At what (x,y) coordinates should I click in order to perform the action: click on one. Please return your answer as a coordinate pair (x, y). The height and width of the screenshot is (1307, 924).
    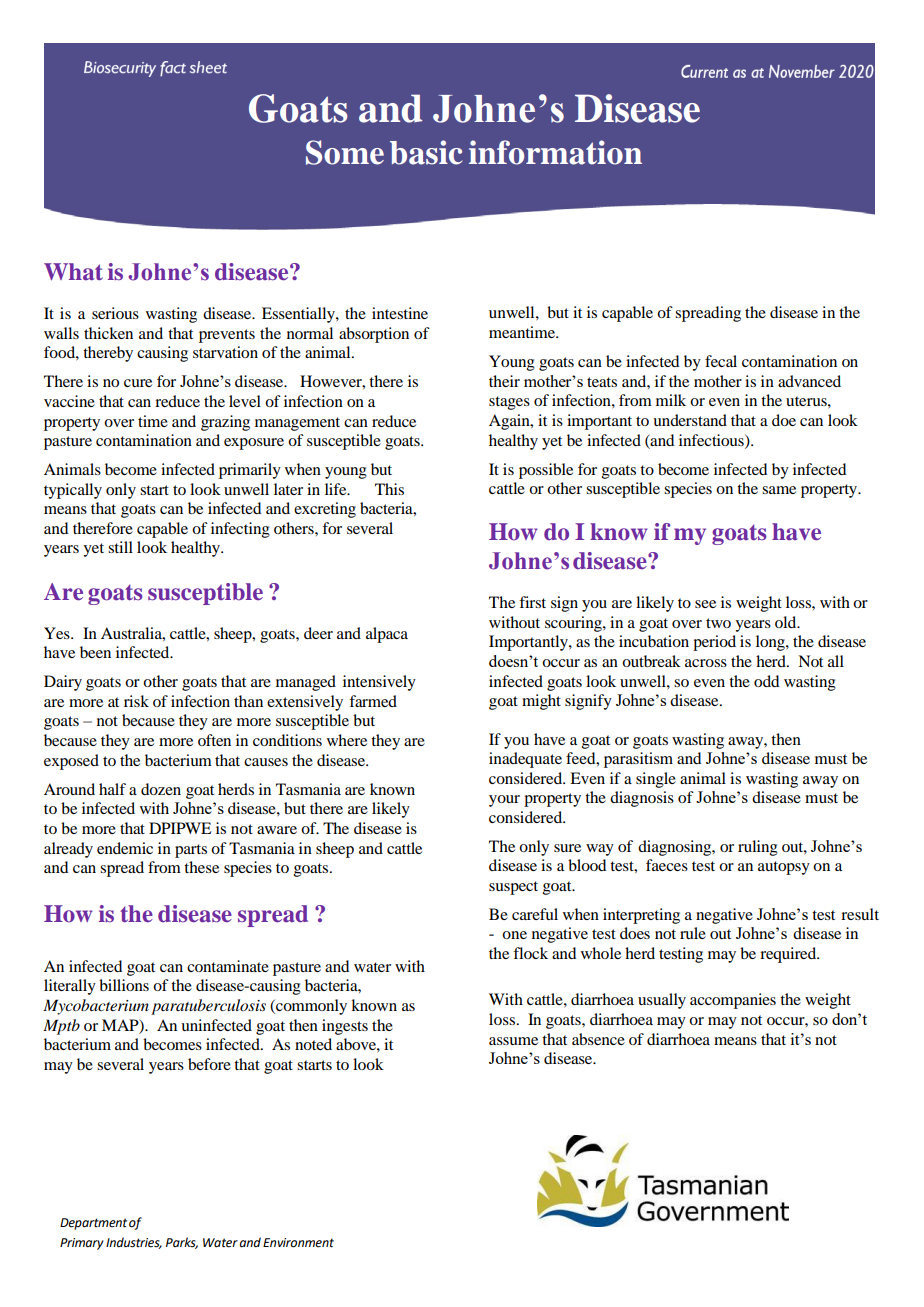
    Looking at the image, I should click on (514, 935).
